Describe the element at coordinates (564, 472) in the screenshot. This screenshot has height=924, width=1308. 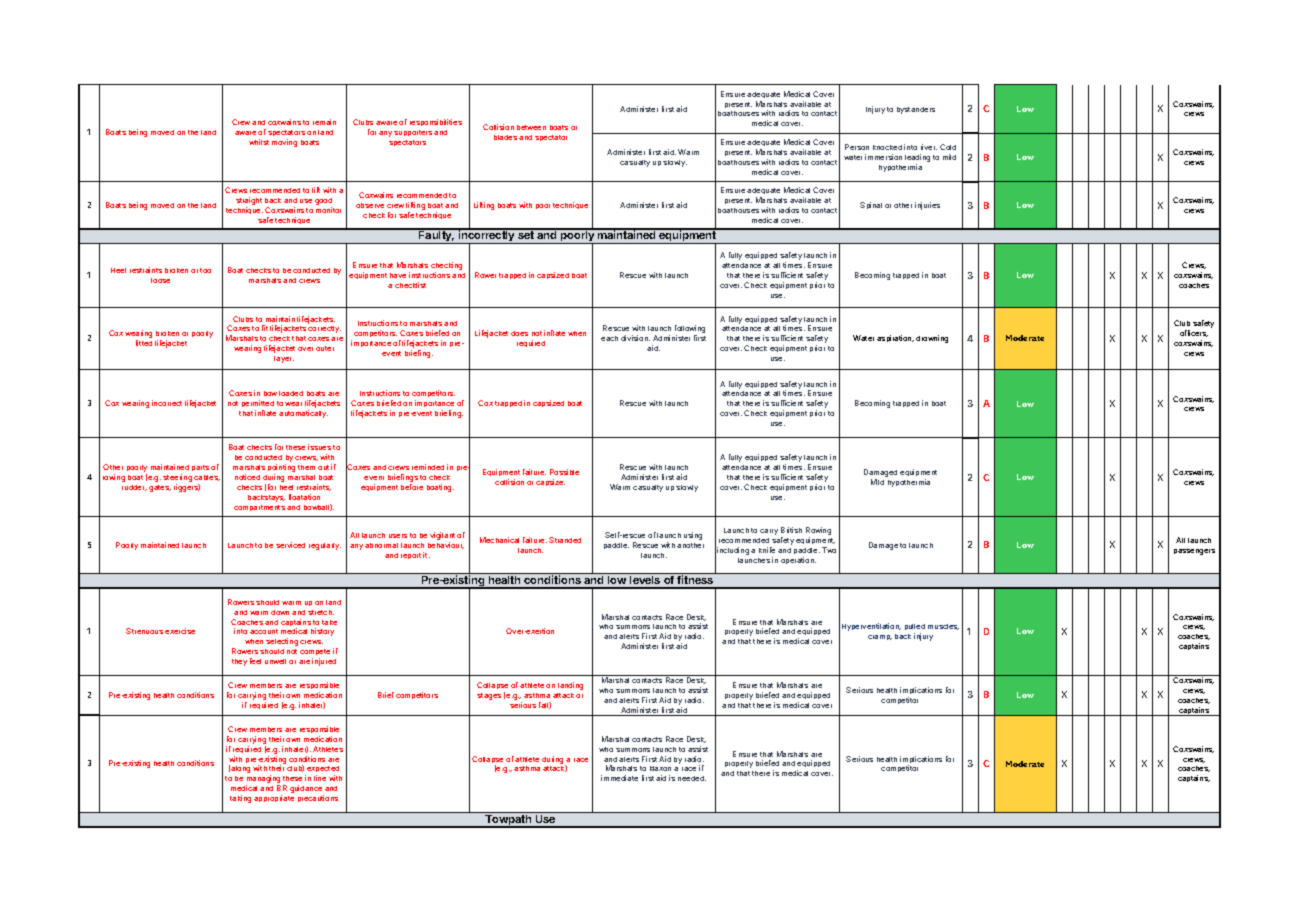
I see `Possible` at that location.
